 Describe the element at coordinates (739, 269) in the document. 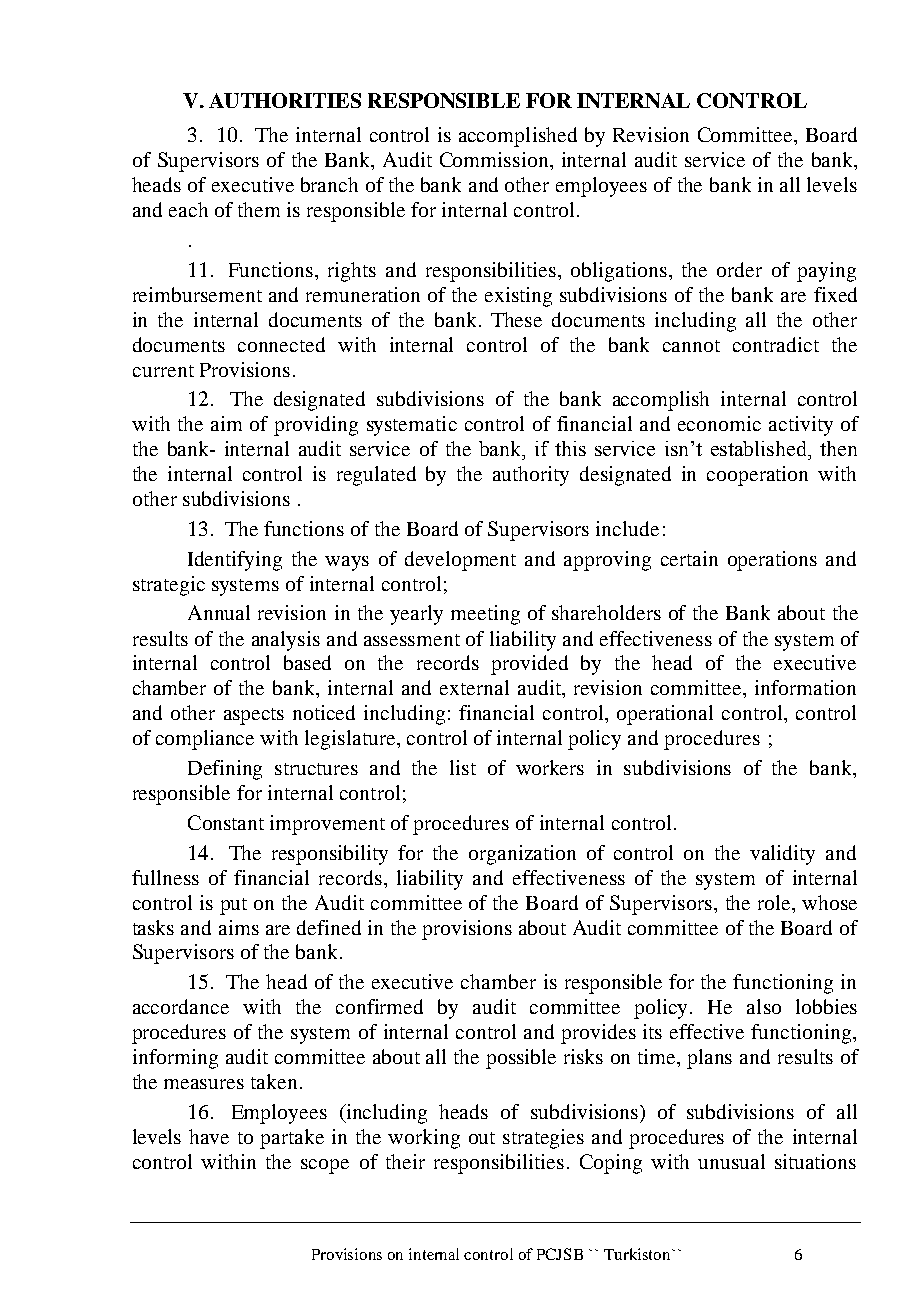

I see `order` at that location.
